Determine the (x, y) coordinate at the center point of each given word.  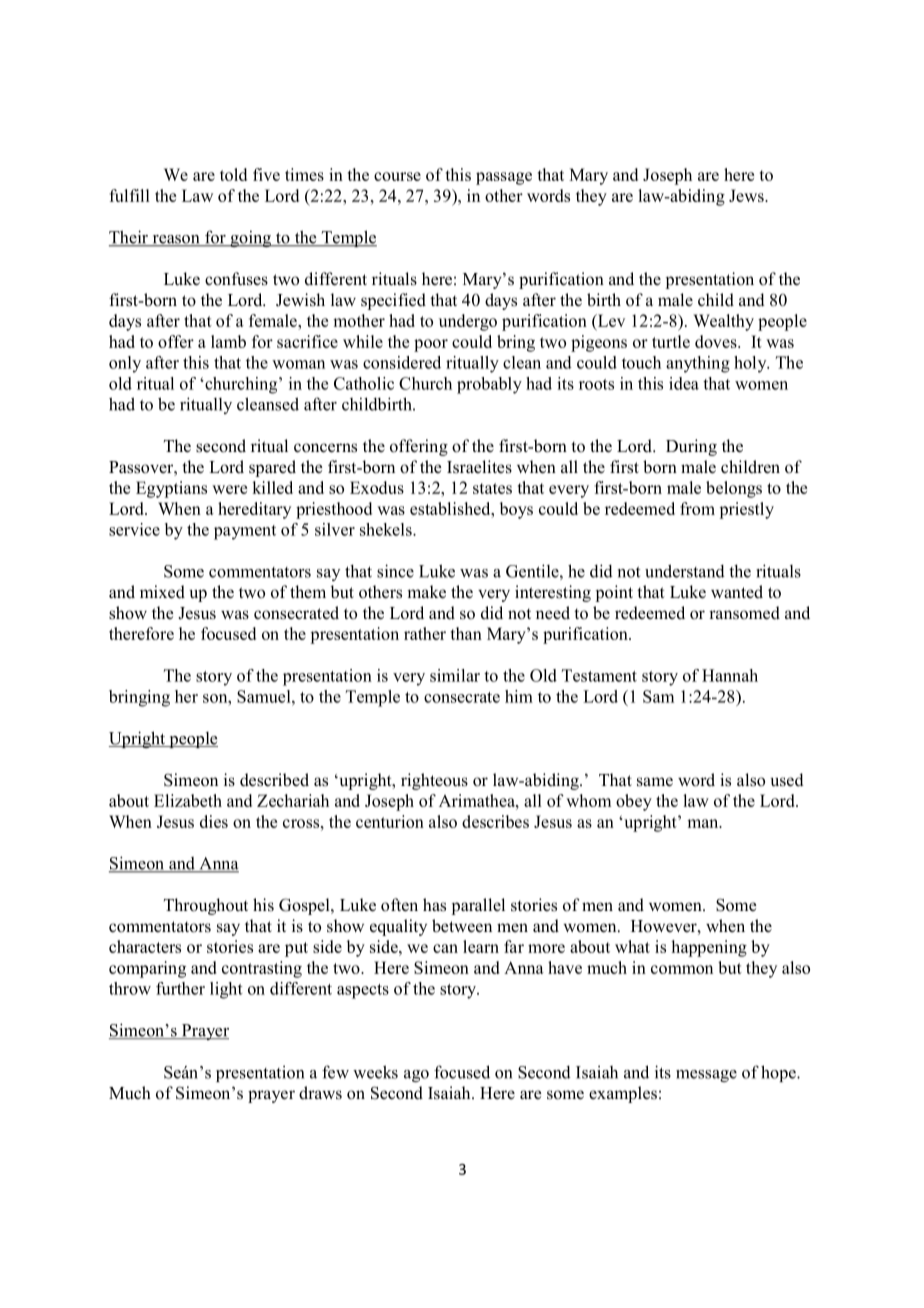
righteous (434, 781)
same (655, 782)
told (233, 174)
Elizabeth (188, 800)
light (226, 990)
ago (416, 1076)
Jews (747, 195)
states (492, 488)
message (706, 1076)
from (697, 508)
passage (504, 178)
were (229, 489)
